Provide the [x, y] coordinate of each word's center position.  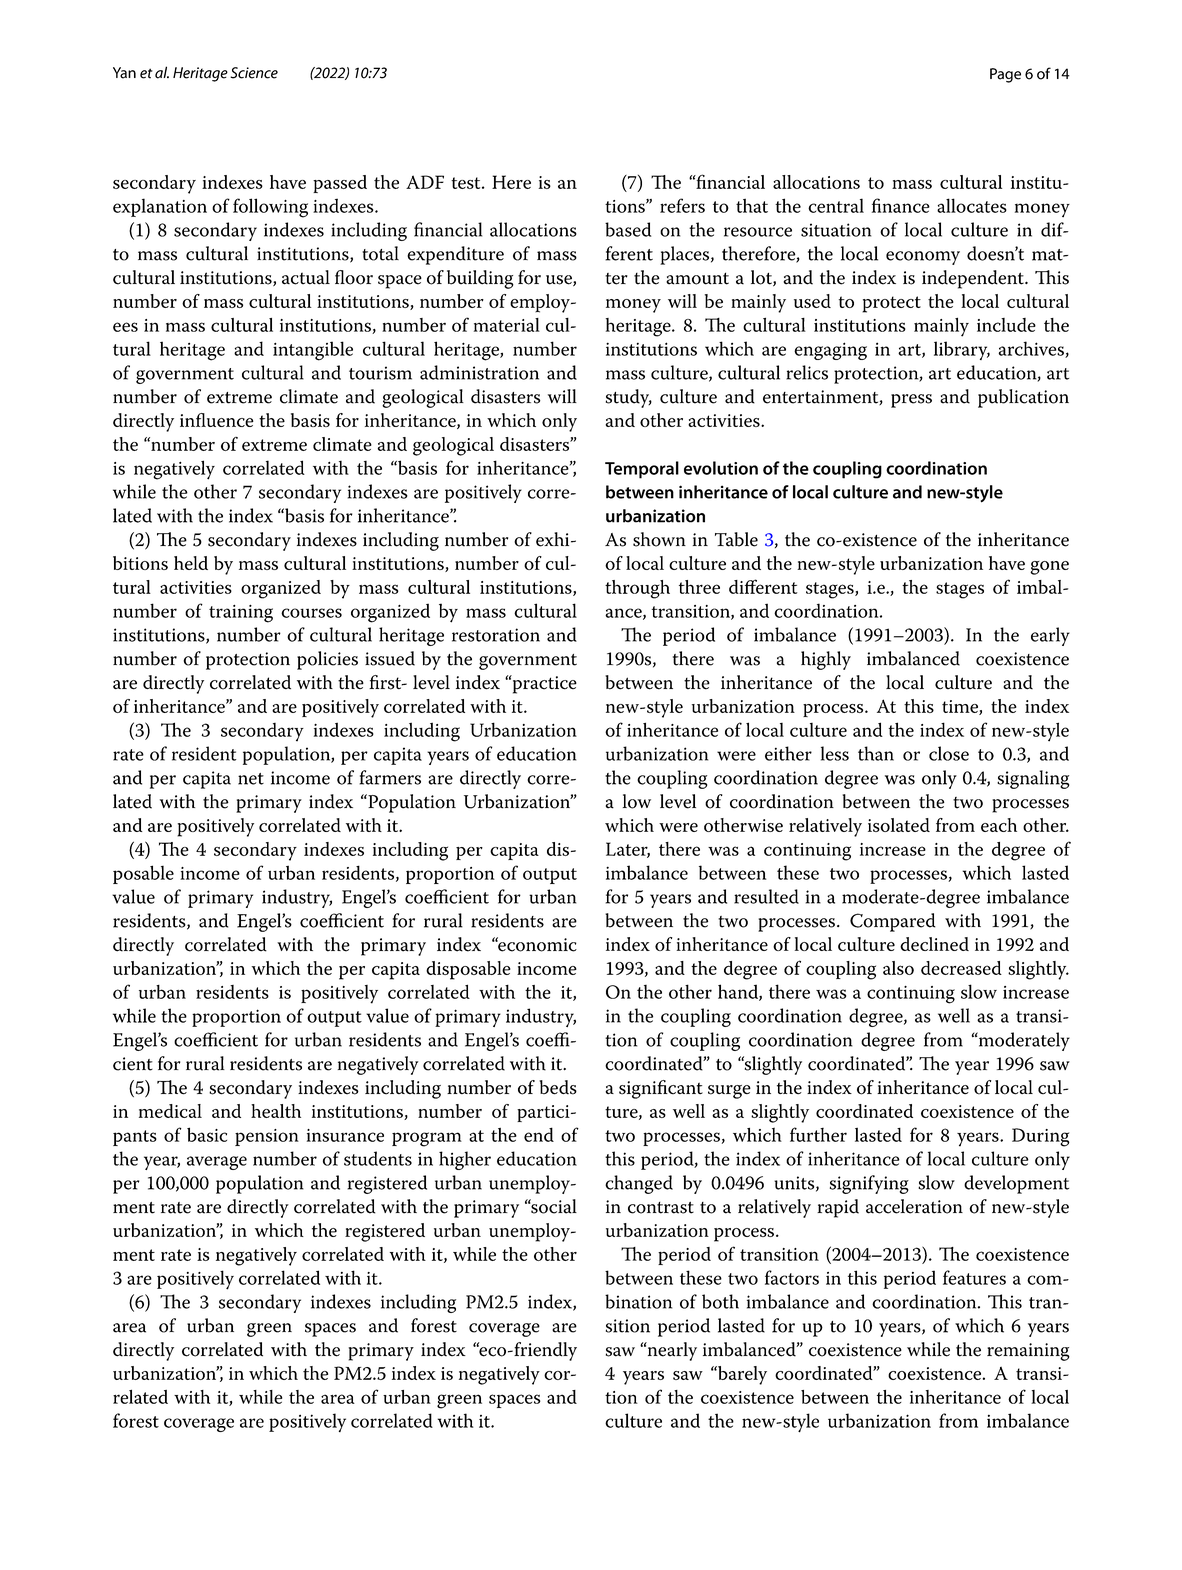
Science [254, 73]
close [949, 753]
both [720, 1301]
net [251, 779]
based [628, 229]
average [217, 1163]
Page [1005, 75]
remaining [1028, 1352]
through [637, 589]
